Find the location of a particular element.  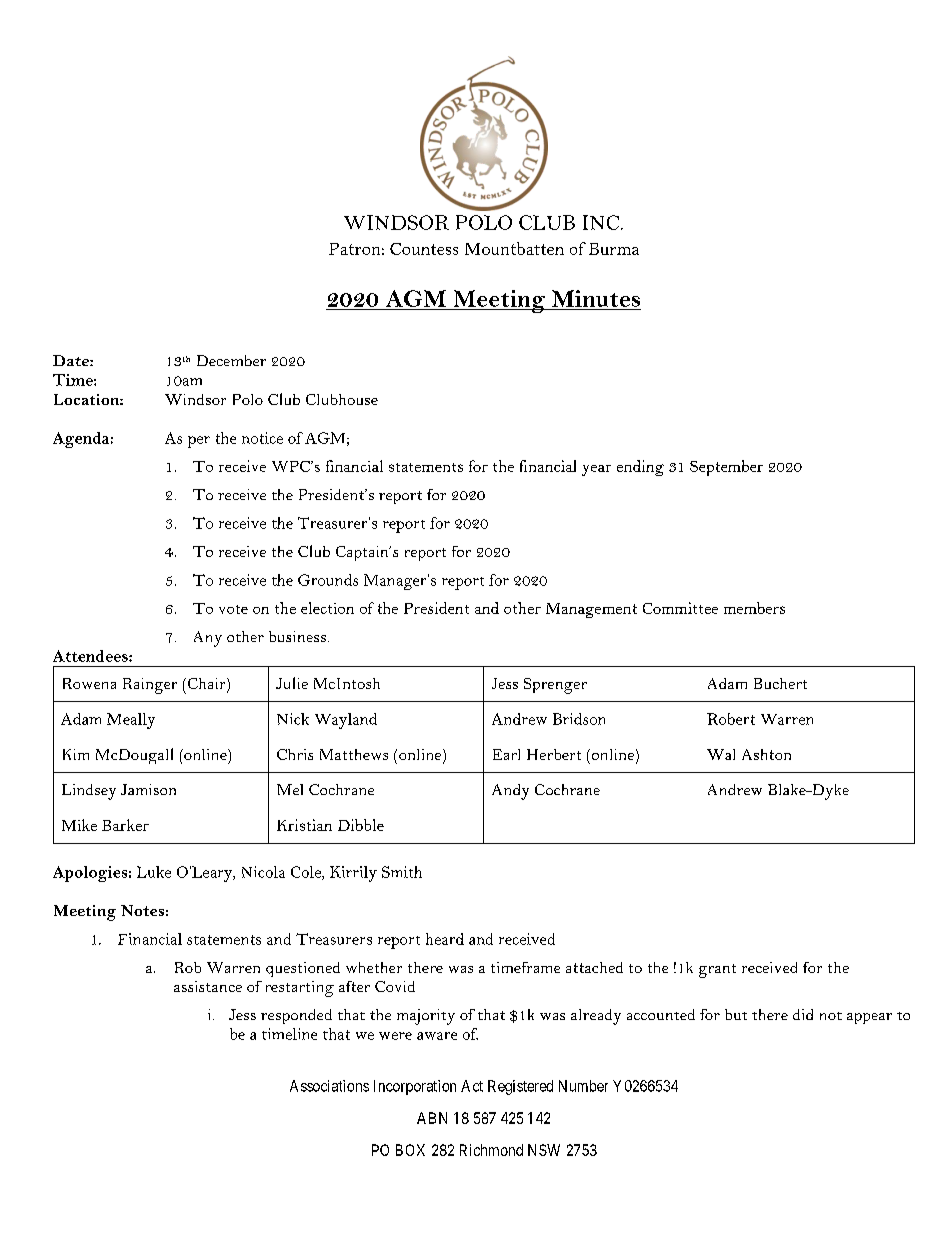

December is located at coordinates (231, 360).
